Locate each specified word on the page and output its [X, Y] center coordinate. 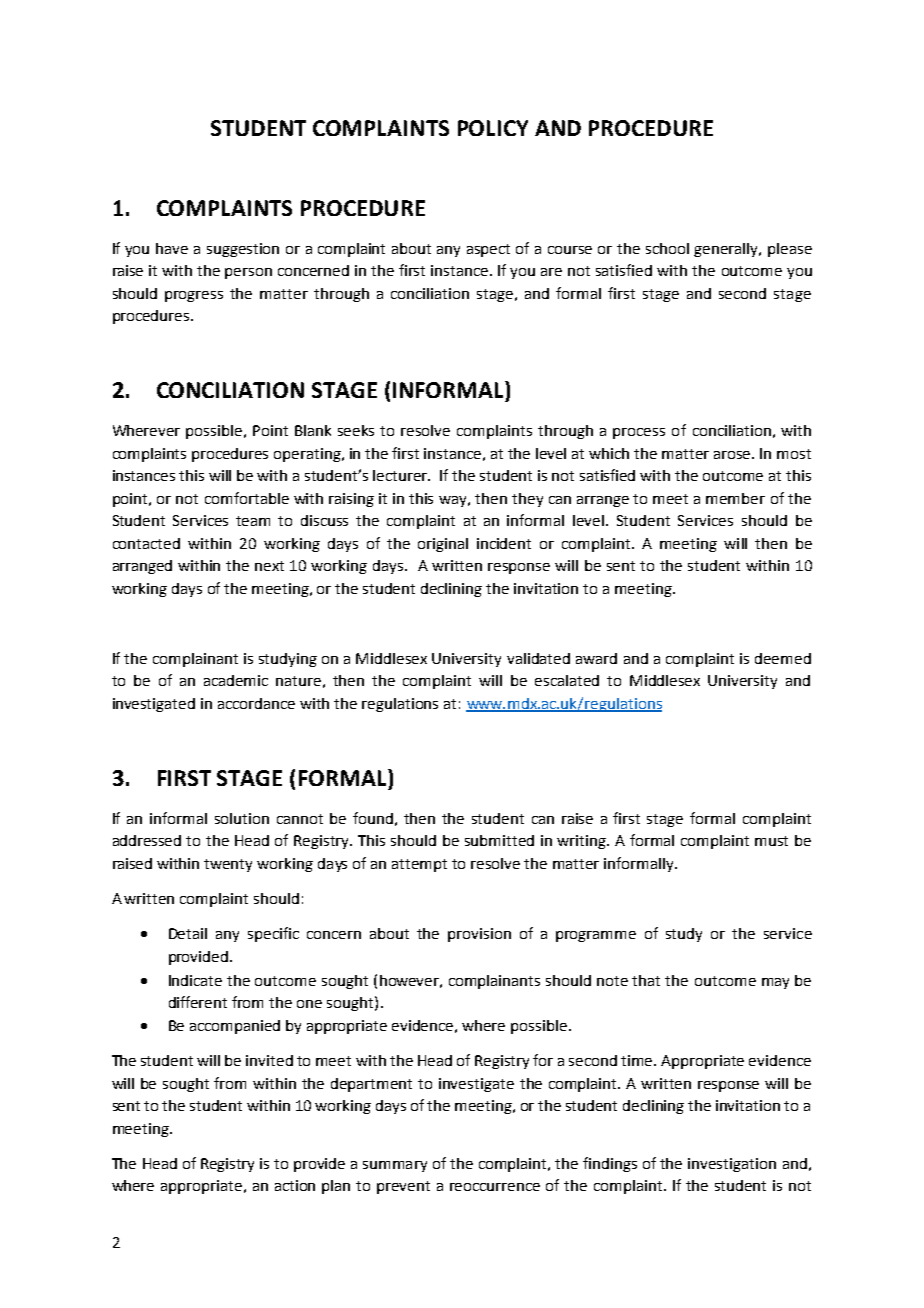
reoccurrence [495, 1187]
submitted [499, 840]
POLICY [493, 128]
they [527, 500]
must [771, 841]
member [735, 498]
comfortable [247, 498]
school [667, 248]
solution [242, 818]
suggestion [243, 250]
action [295, 1185]
